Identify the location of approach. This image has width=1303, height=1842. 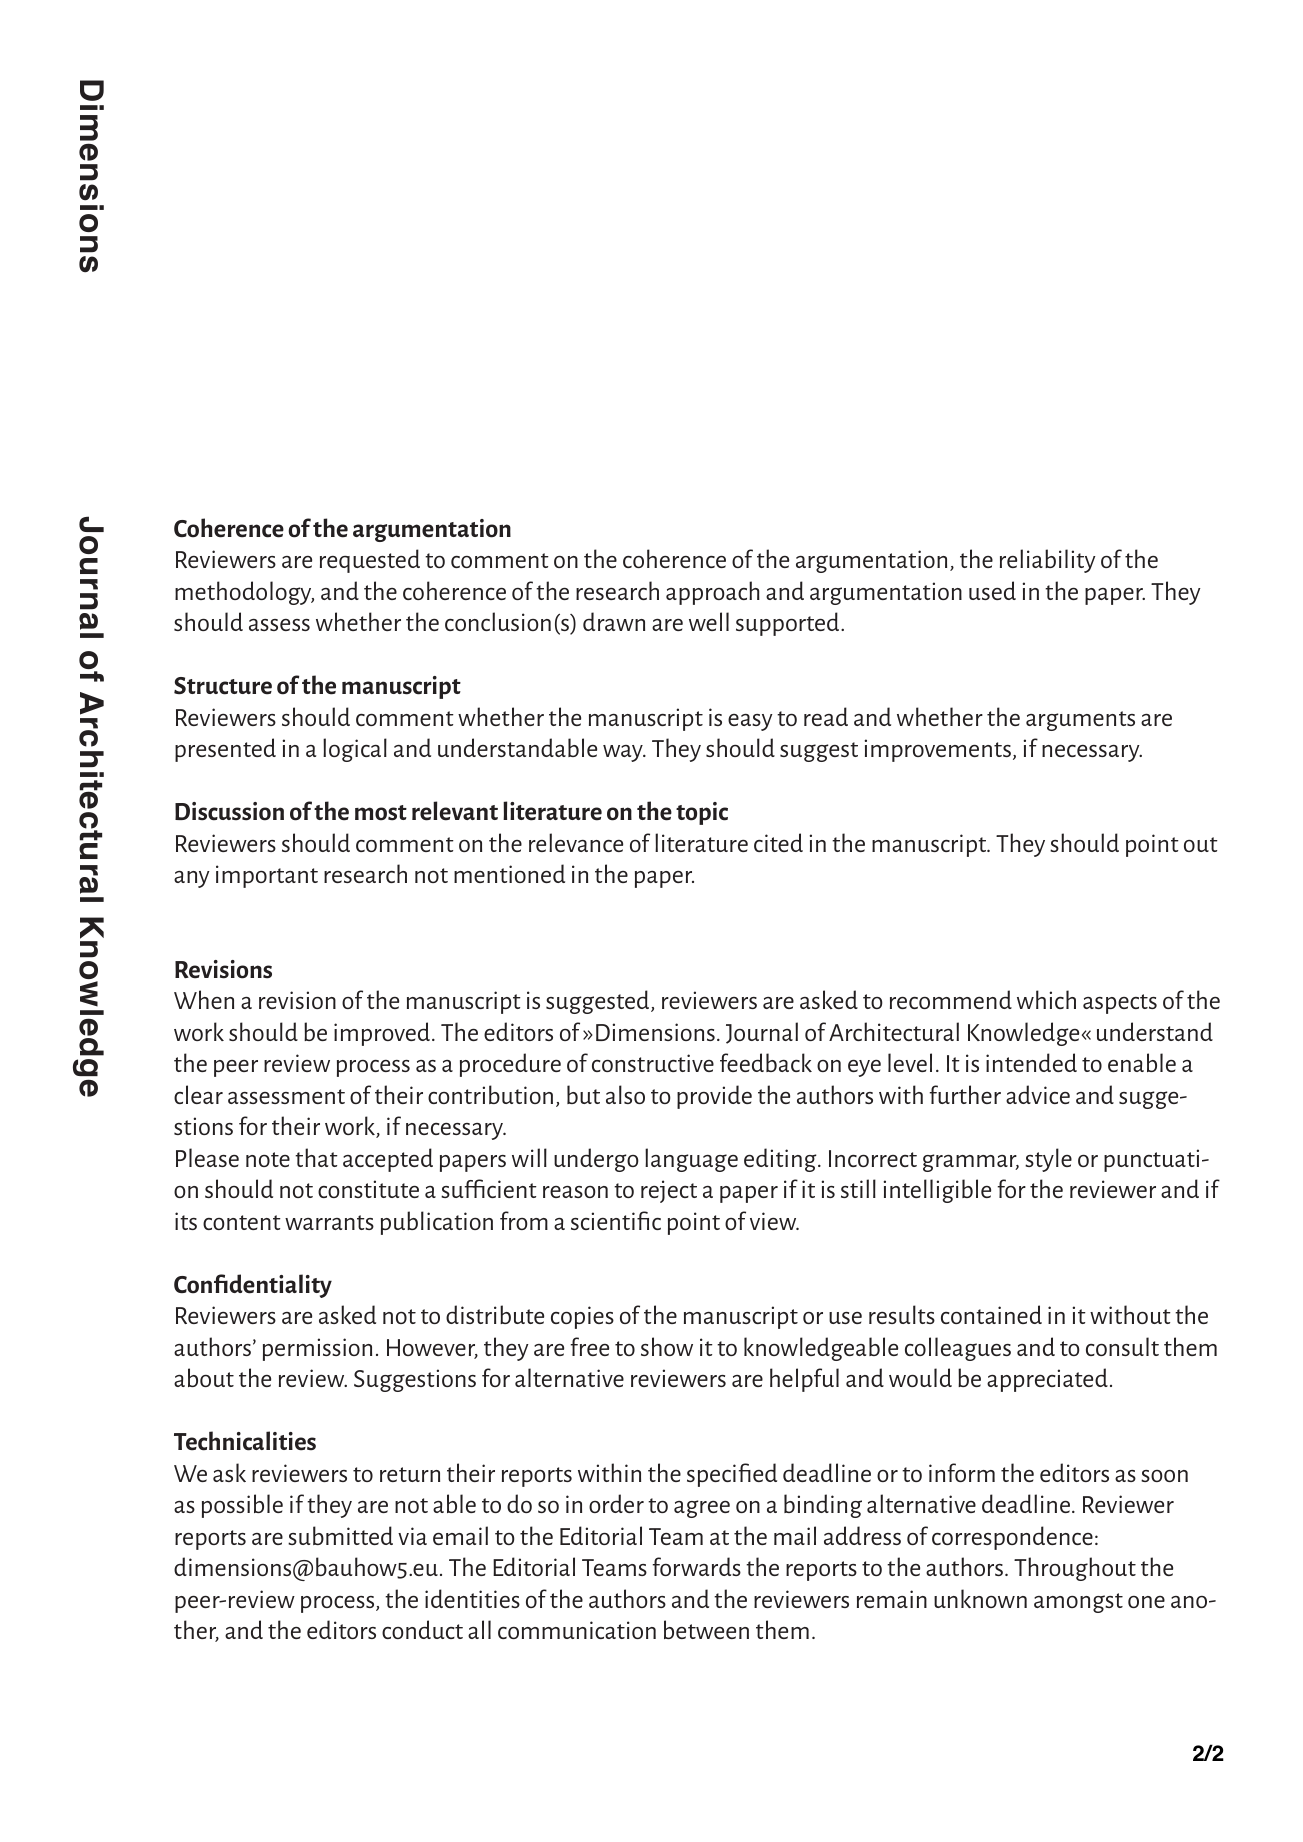
(713, 593).
